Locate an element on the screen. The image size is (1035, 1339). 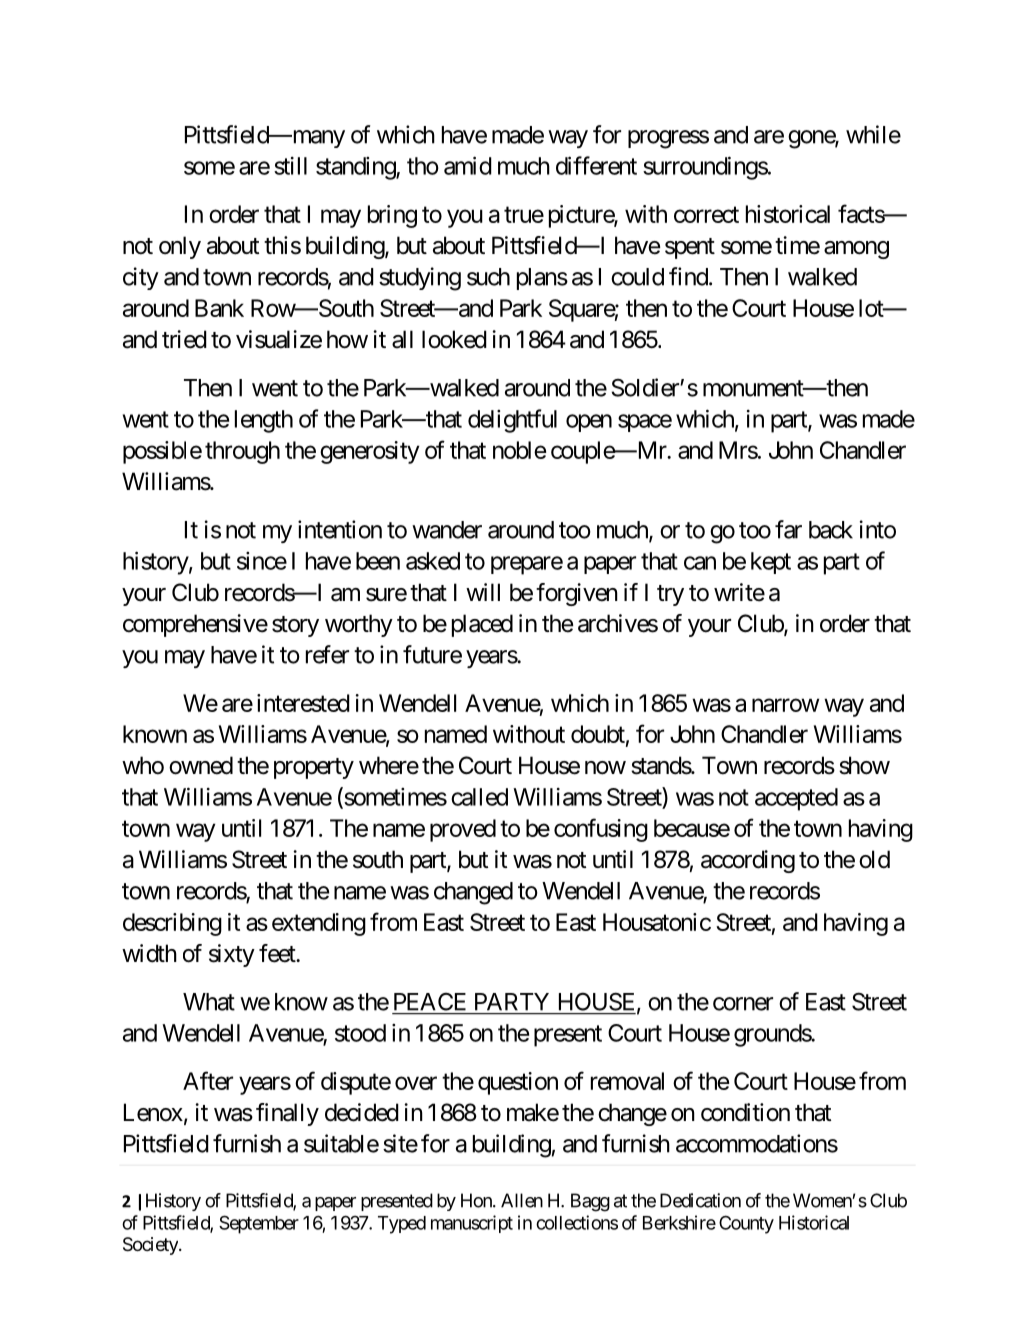
sixty is located at coordinates (232, 955).
